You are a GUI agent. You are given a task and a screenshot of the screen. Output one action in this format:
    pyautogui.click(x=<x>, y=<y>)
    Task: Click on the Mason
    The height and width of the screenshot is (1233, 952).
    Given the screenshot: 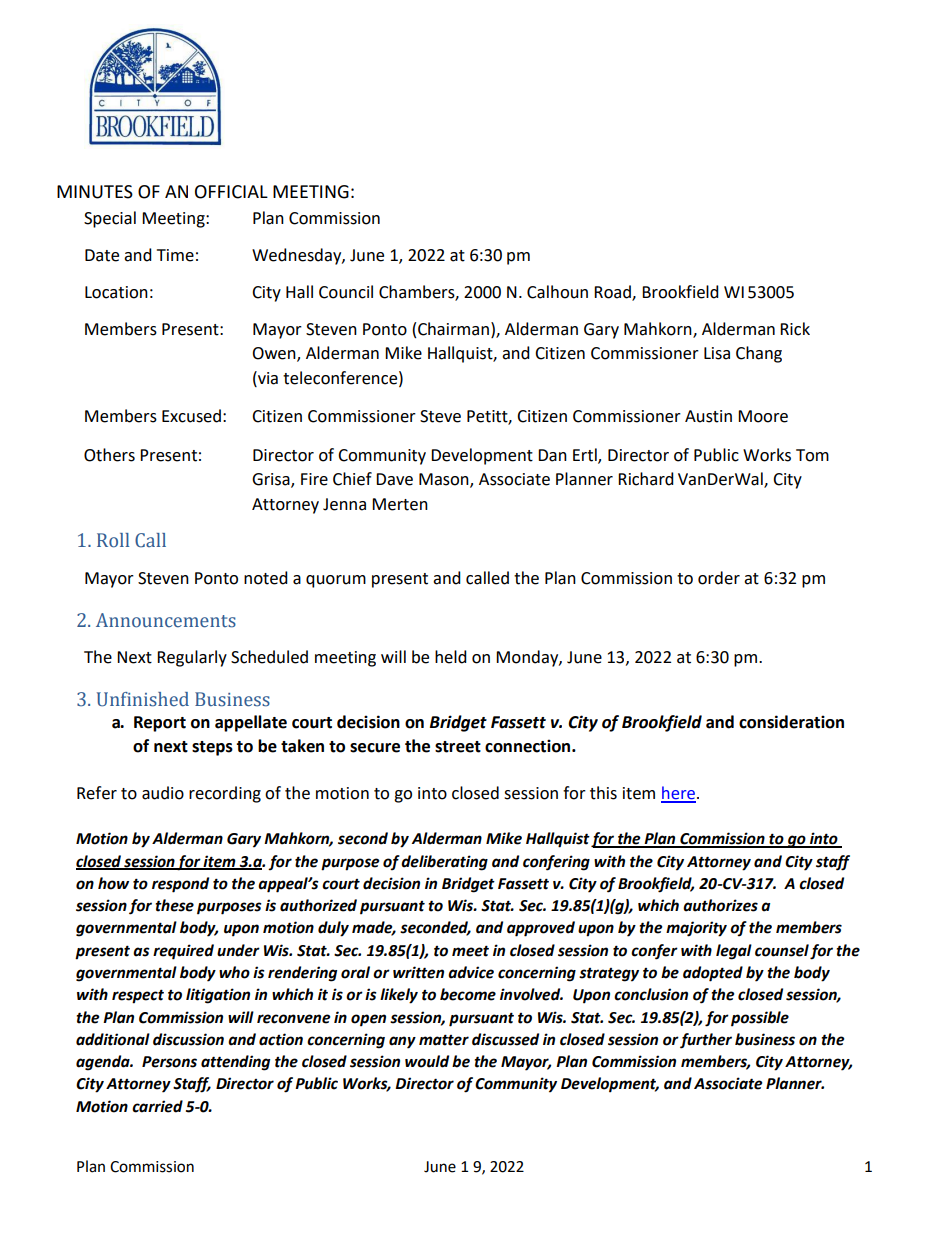 What is the action you would take?
    pyautogui.click(x=445, y=480)
